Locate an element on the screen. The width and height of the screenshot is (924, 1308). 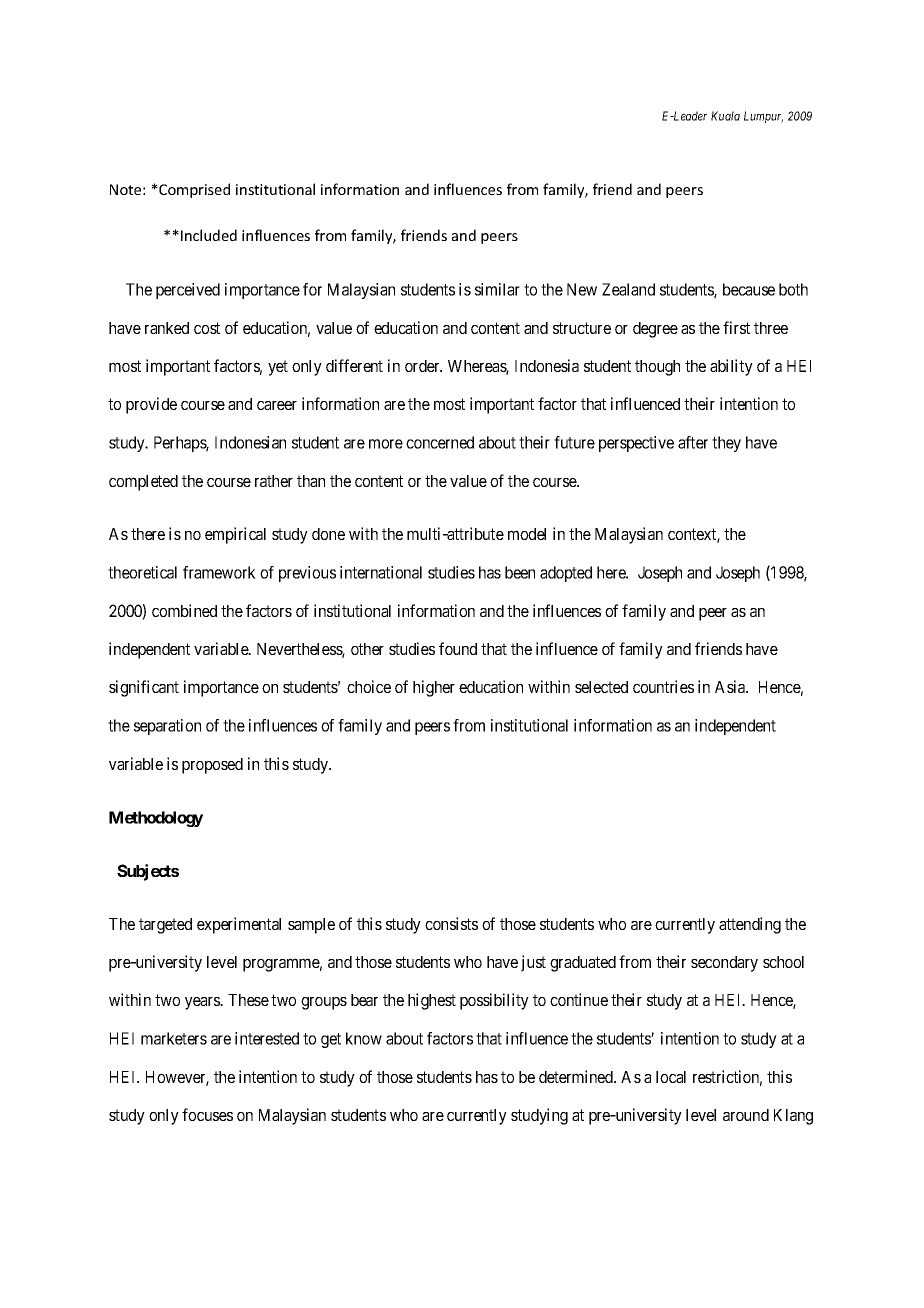
attending is located at coordinates (750, 925).
